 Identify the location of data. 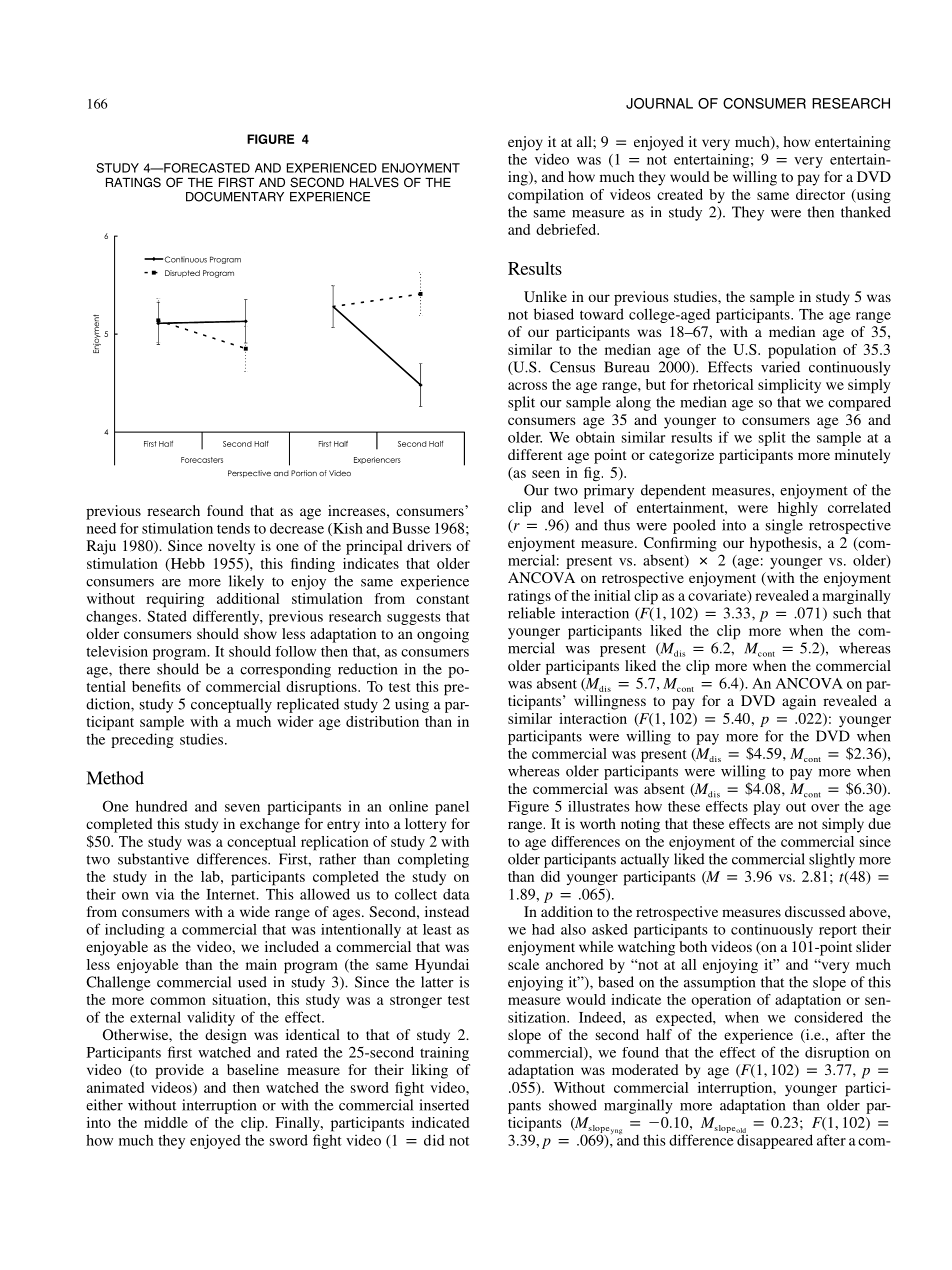
(456, 894).
